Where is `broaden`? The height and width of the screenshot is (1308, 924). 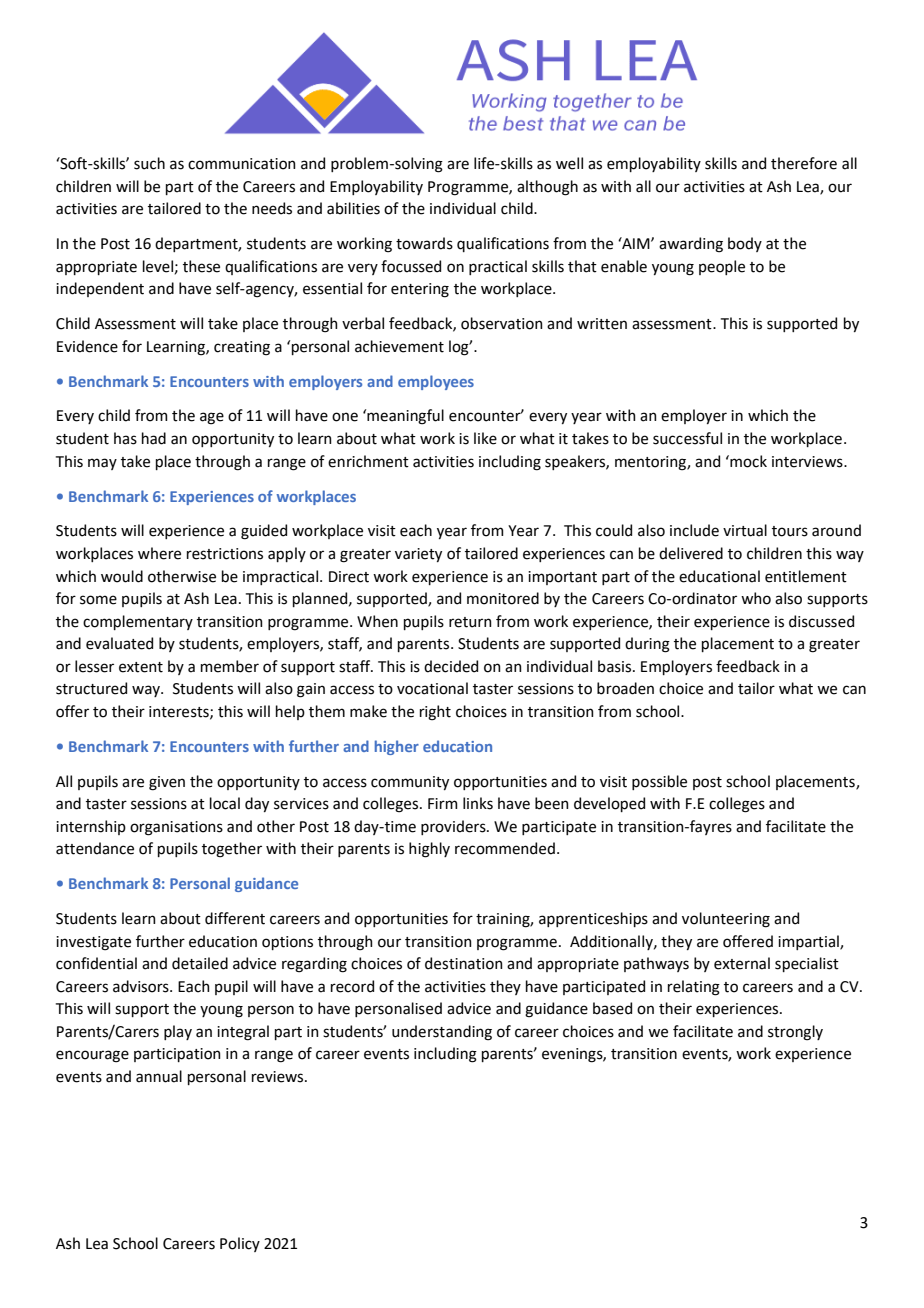
broaden is located at coordinates (625, 688).
